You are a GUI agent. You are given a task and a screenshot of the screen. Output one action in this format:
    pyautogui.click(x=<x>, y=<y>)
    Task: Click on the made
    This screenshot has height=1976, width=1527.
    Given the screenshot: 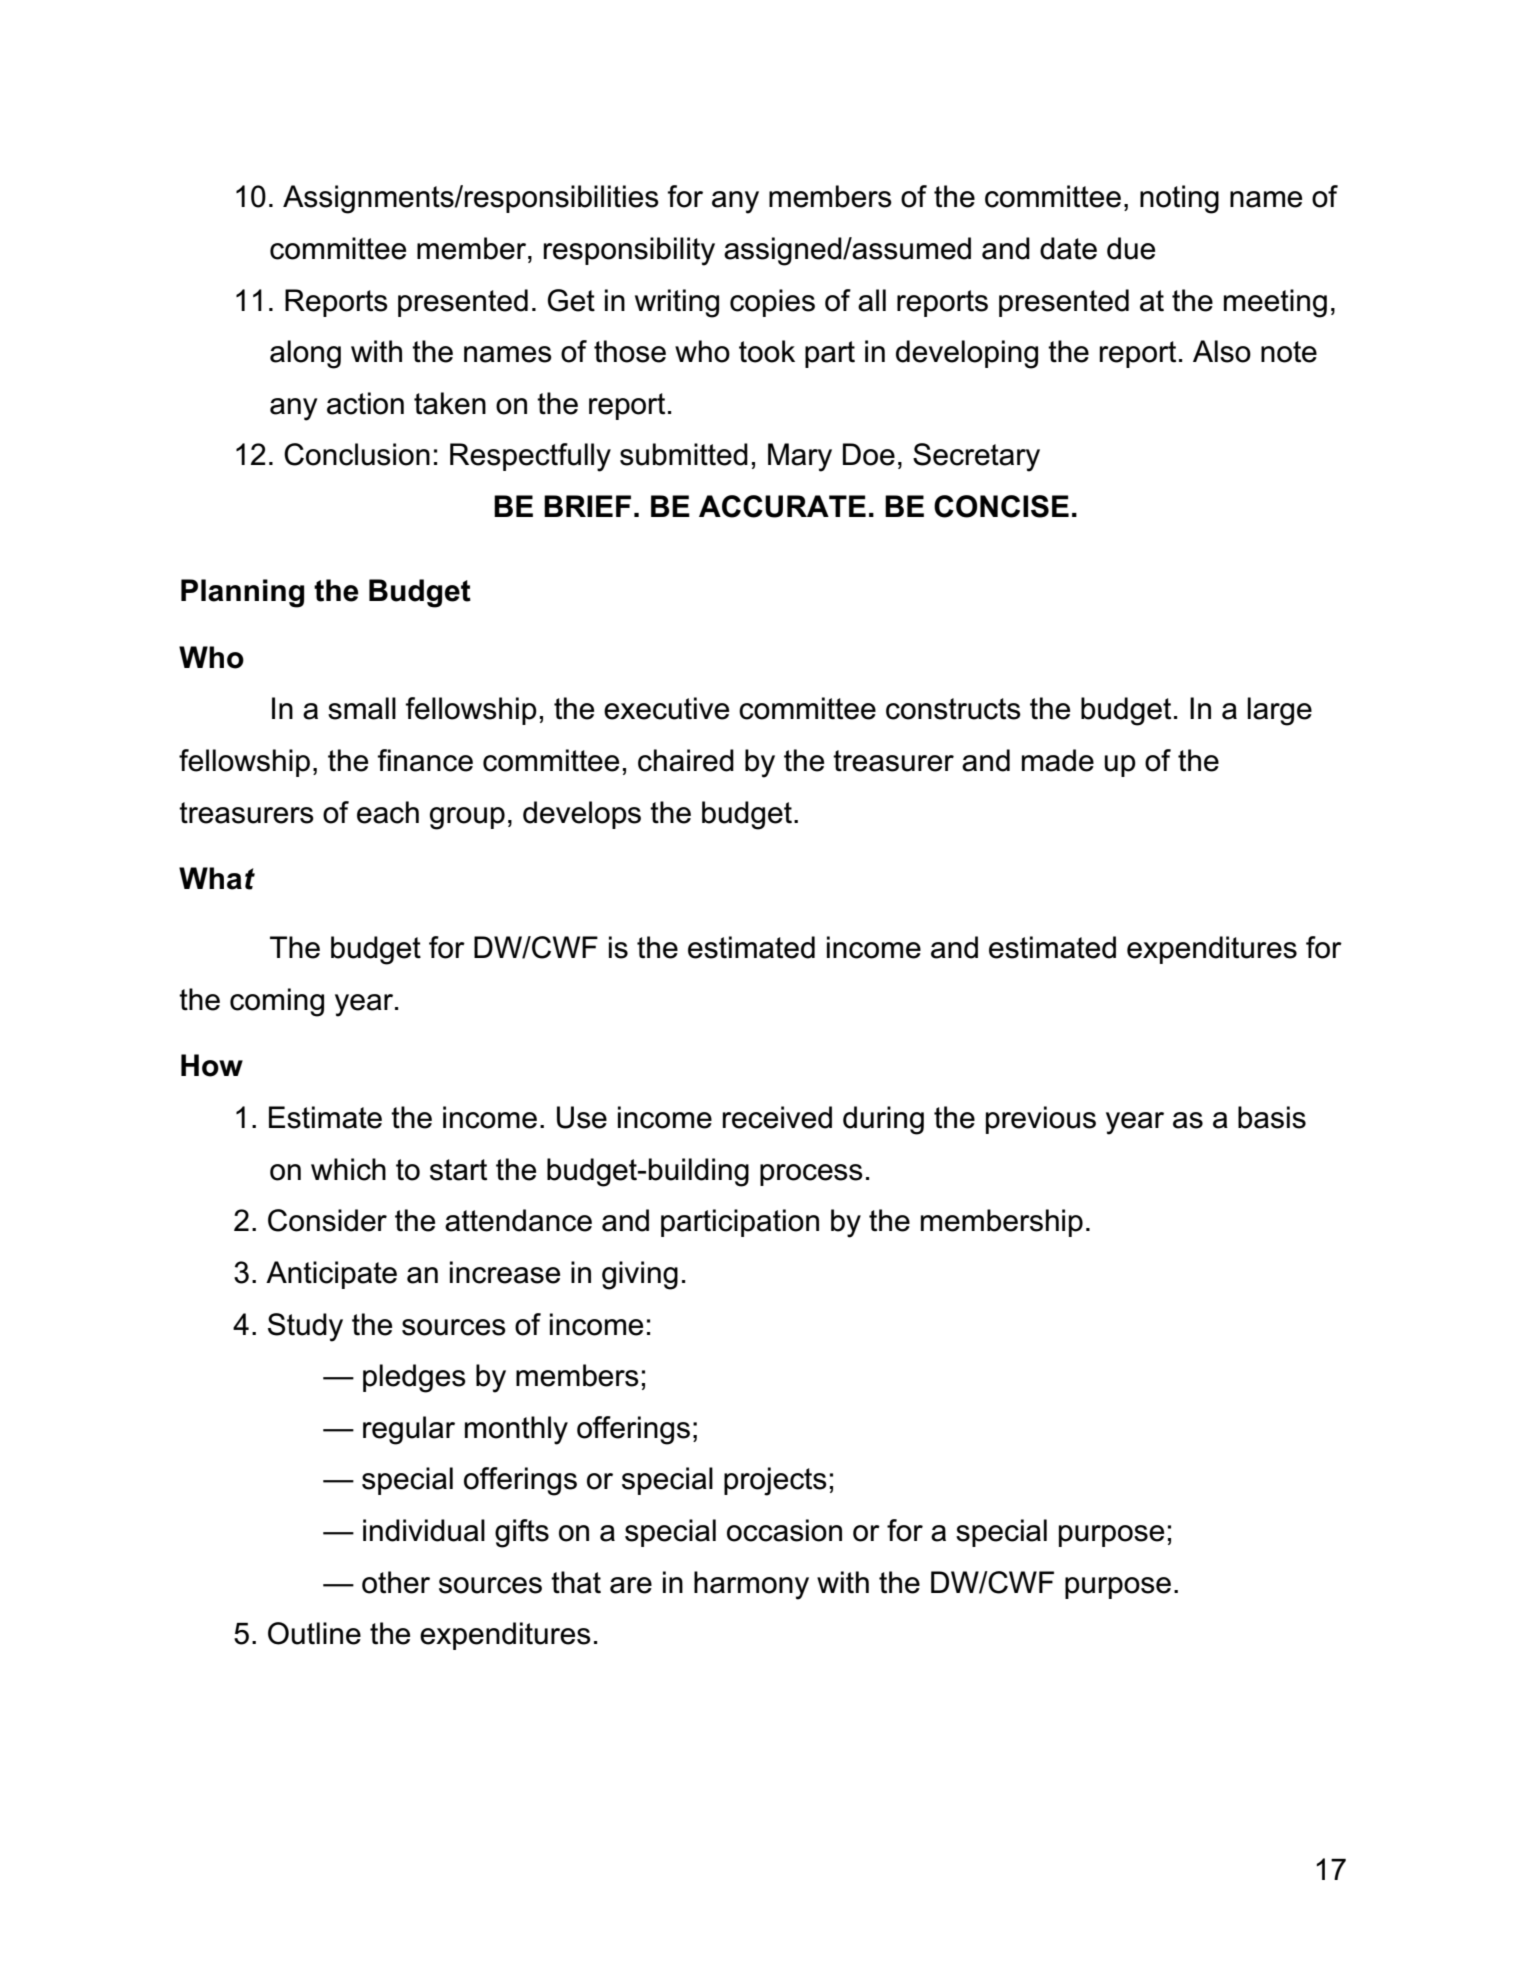 What is the action you would take?
    pyautogui.click(x=1058, y=760)
